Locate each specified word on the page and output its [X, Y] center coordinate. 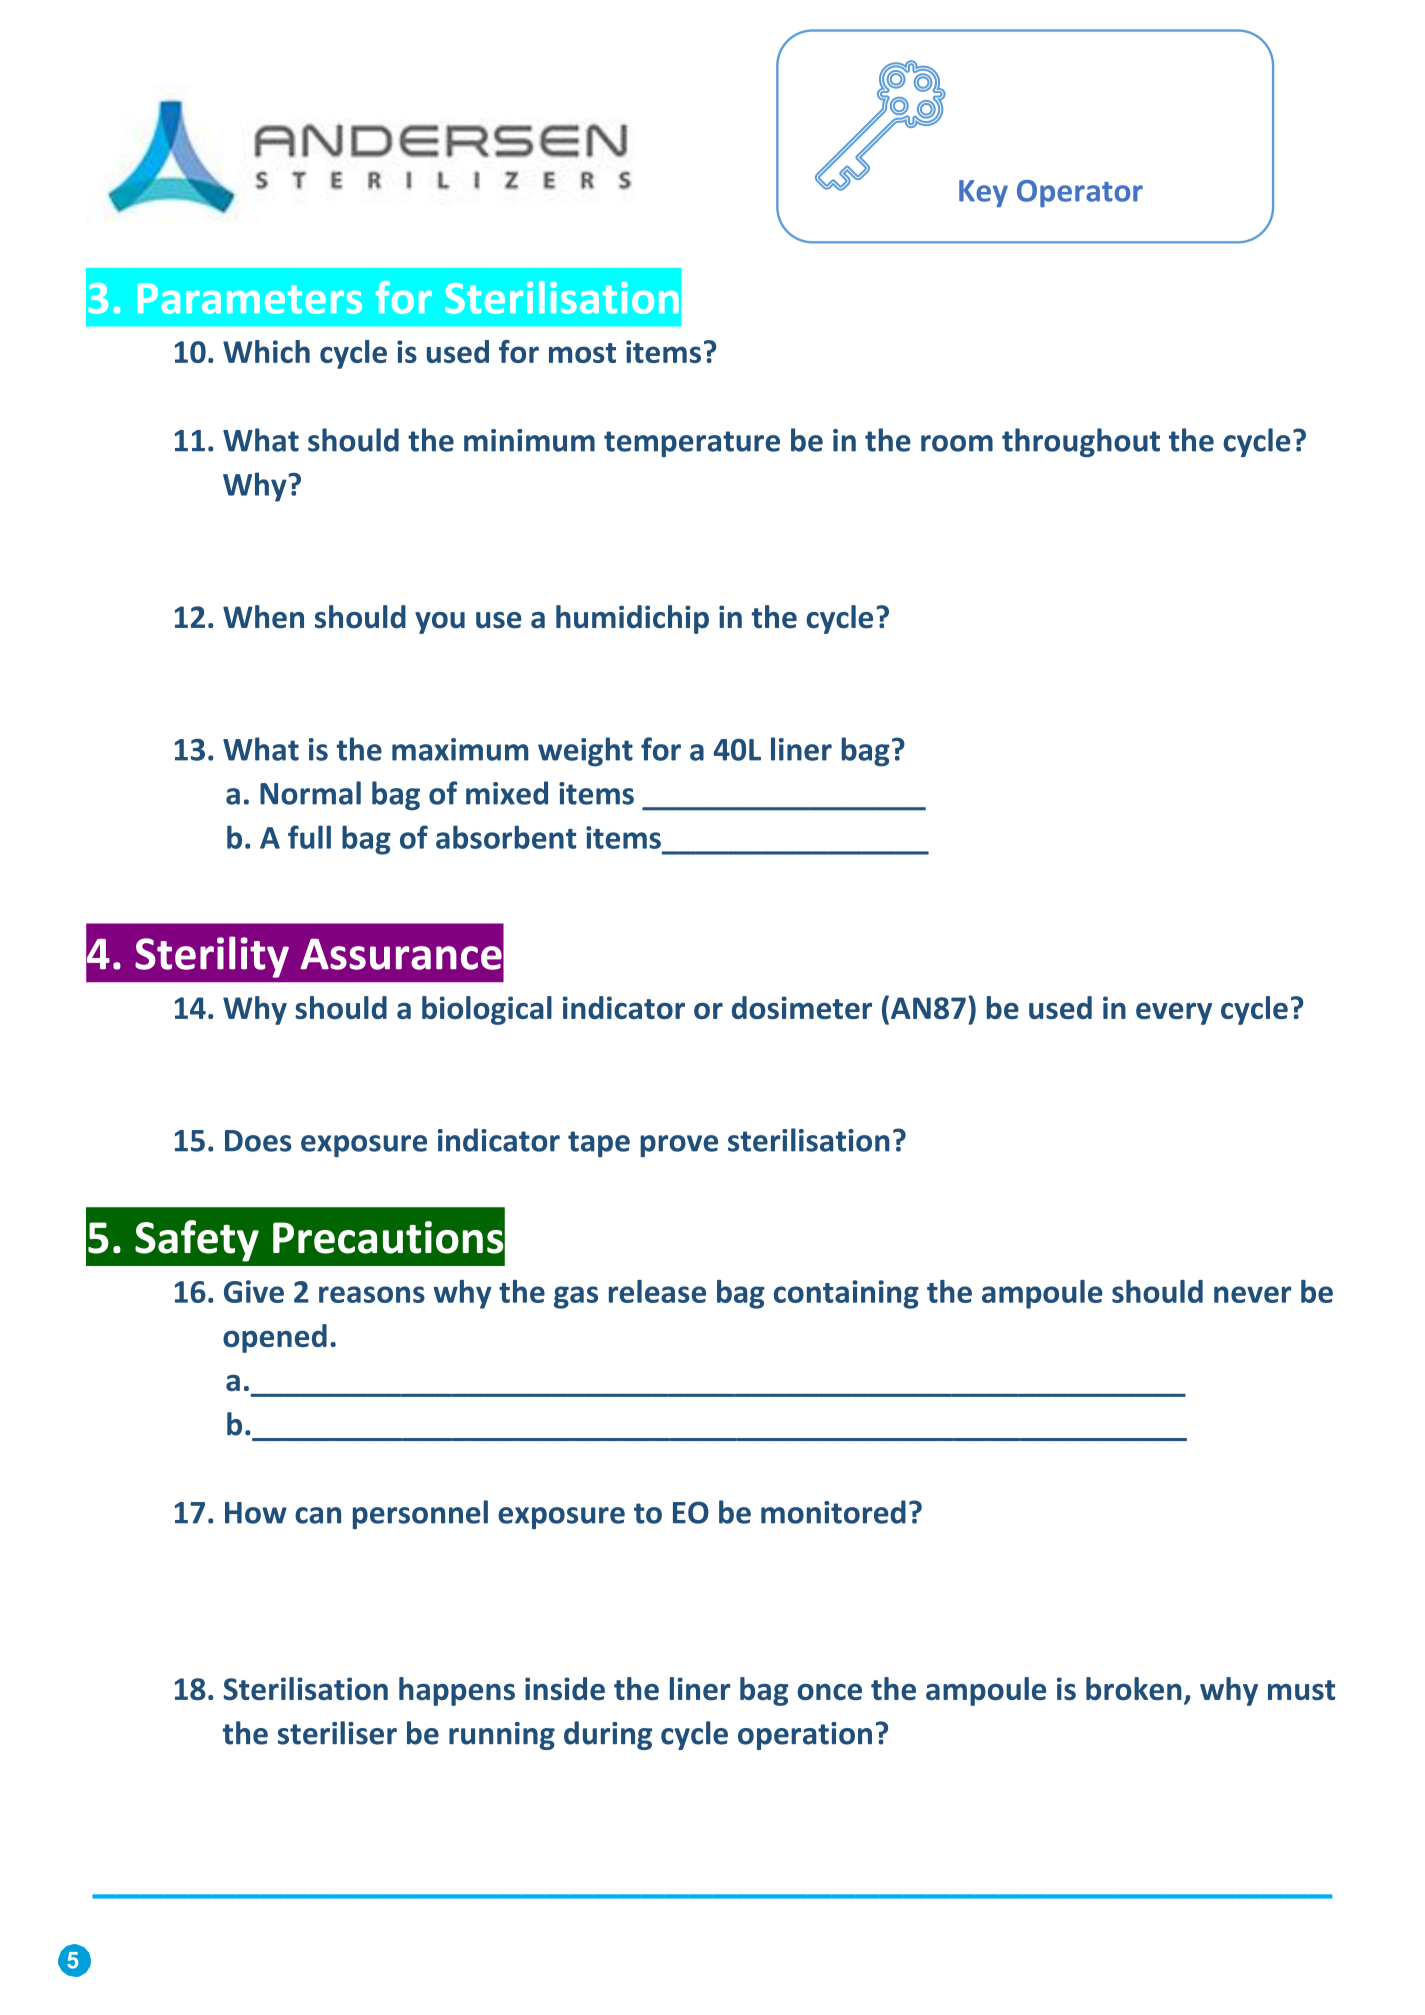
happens [457, 1691]
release [657, 1291]
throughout [1081, 442]
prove [679, 1146]
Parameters [249, 298]
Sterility [212, 957]
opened [275, 1338]
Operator [1080, 193]
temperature [692, 444]
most [582, 353]
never [1252, 1294]
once [829, 1692]
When [263, 617]
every [1174, 1014]
